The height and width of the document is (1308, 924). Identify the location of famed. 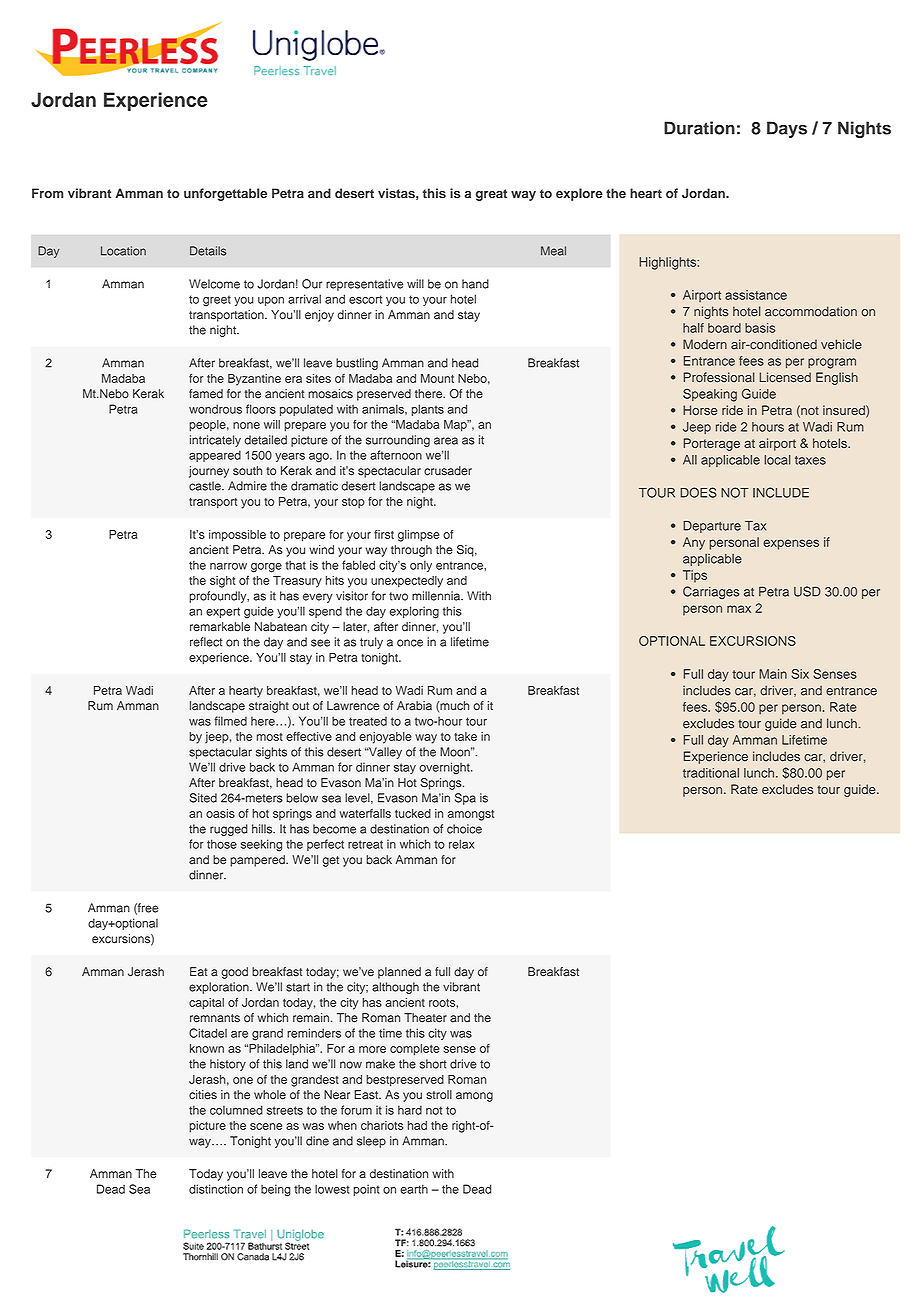
(206, 394).
